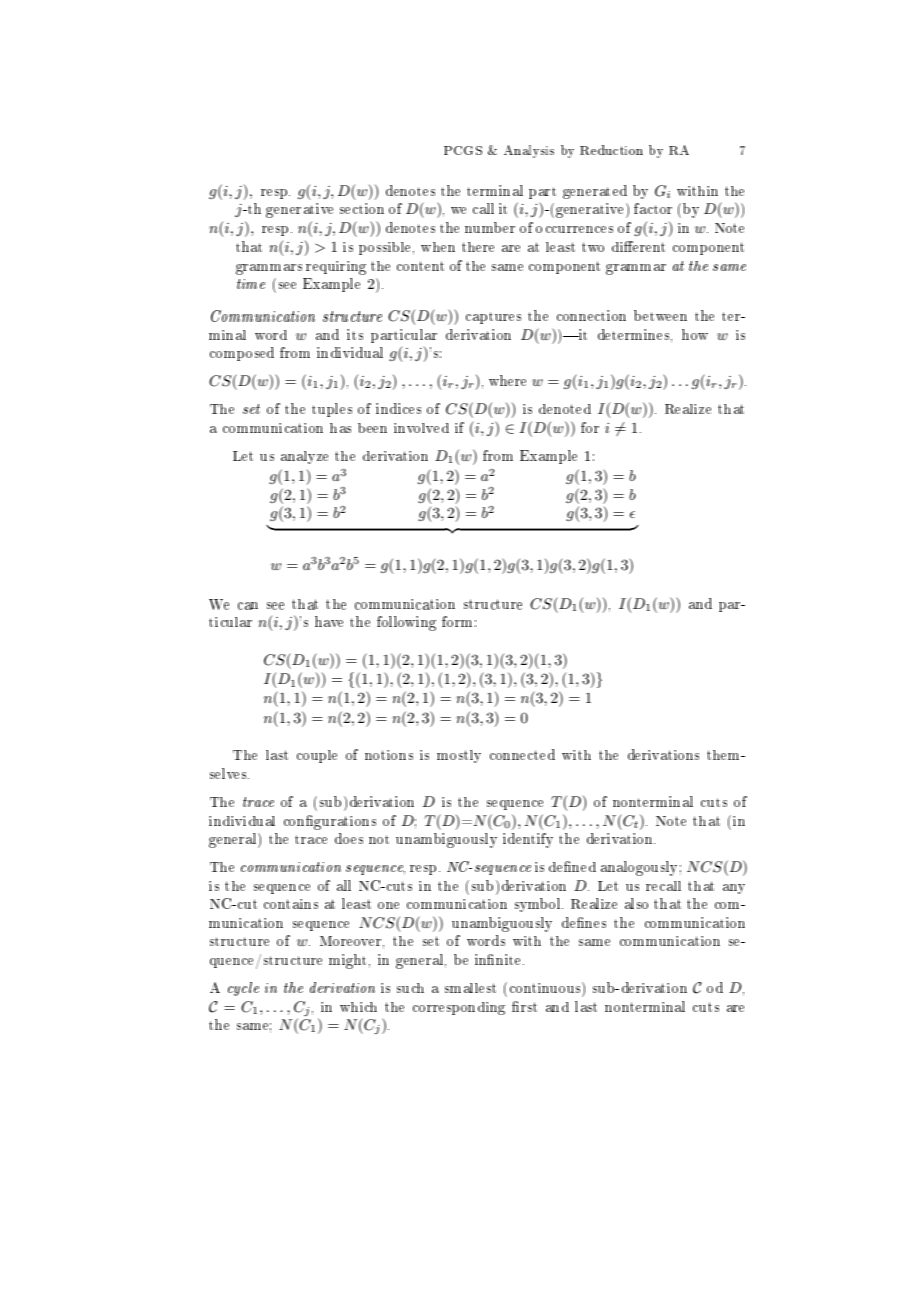 Image resolution: width=924 pixels, height=1308 pixels. I want to click on Analysis, so click(529, 151).
